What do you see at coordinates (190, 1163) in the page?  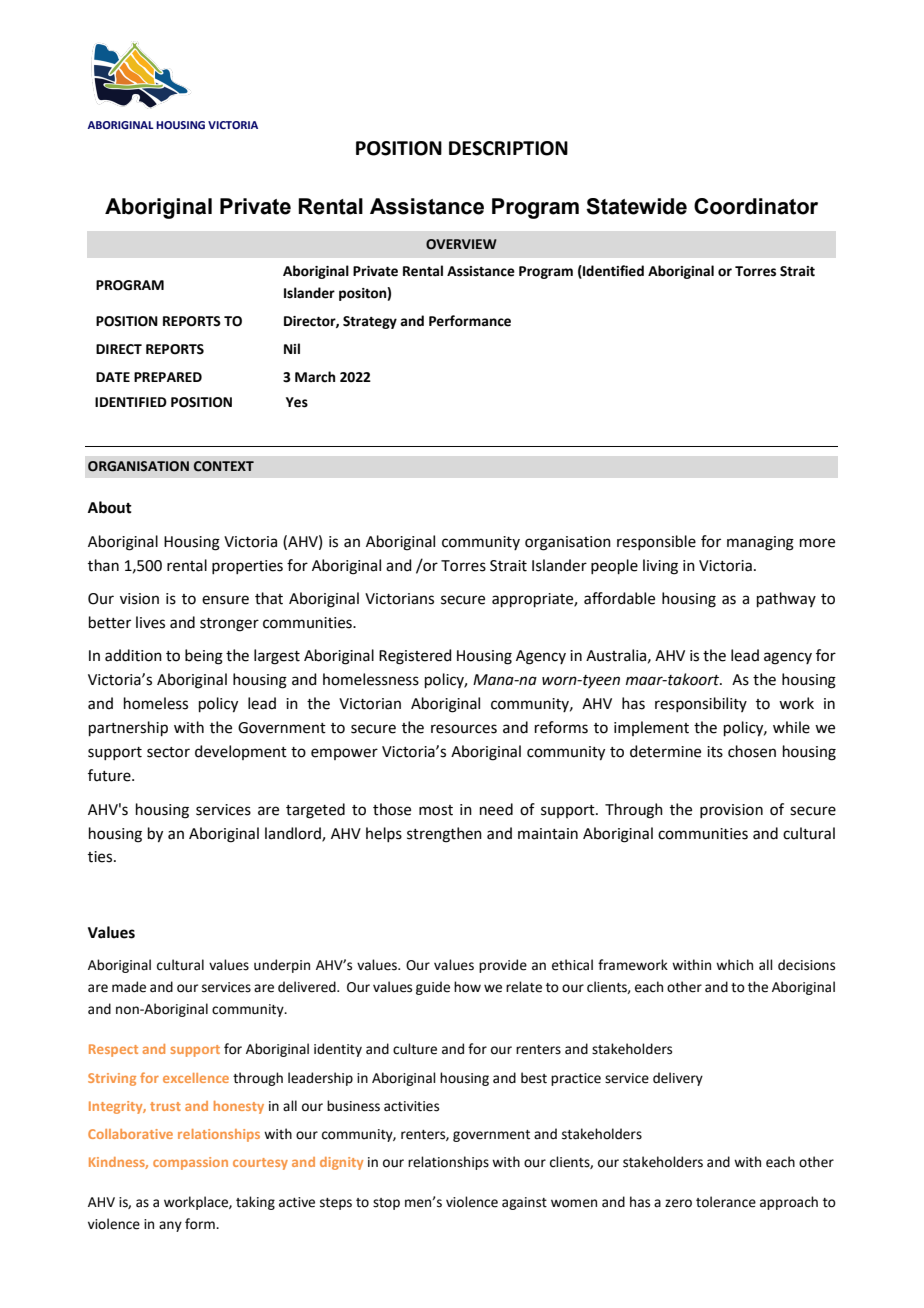 I see `compassion` at bounding box center [190, 1163].
